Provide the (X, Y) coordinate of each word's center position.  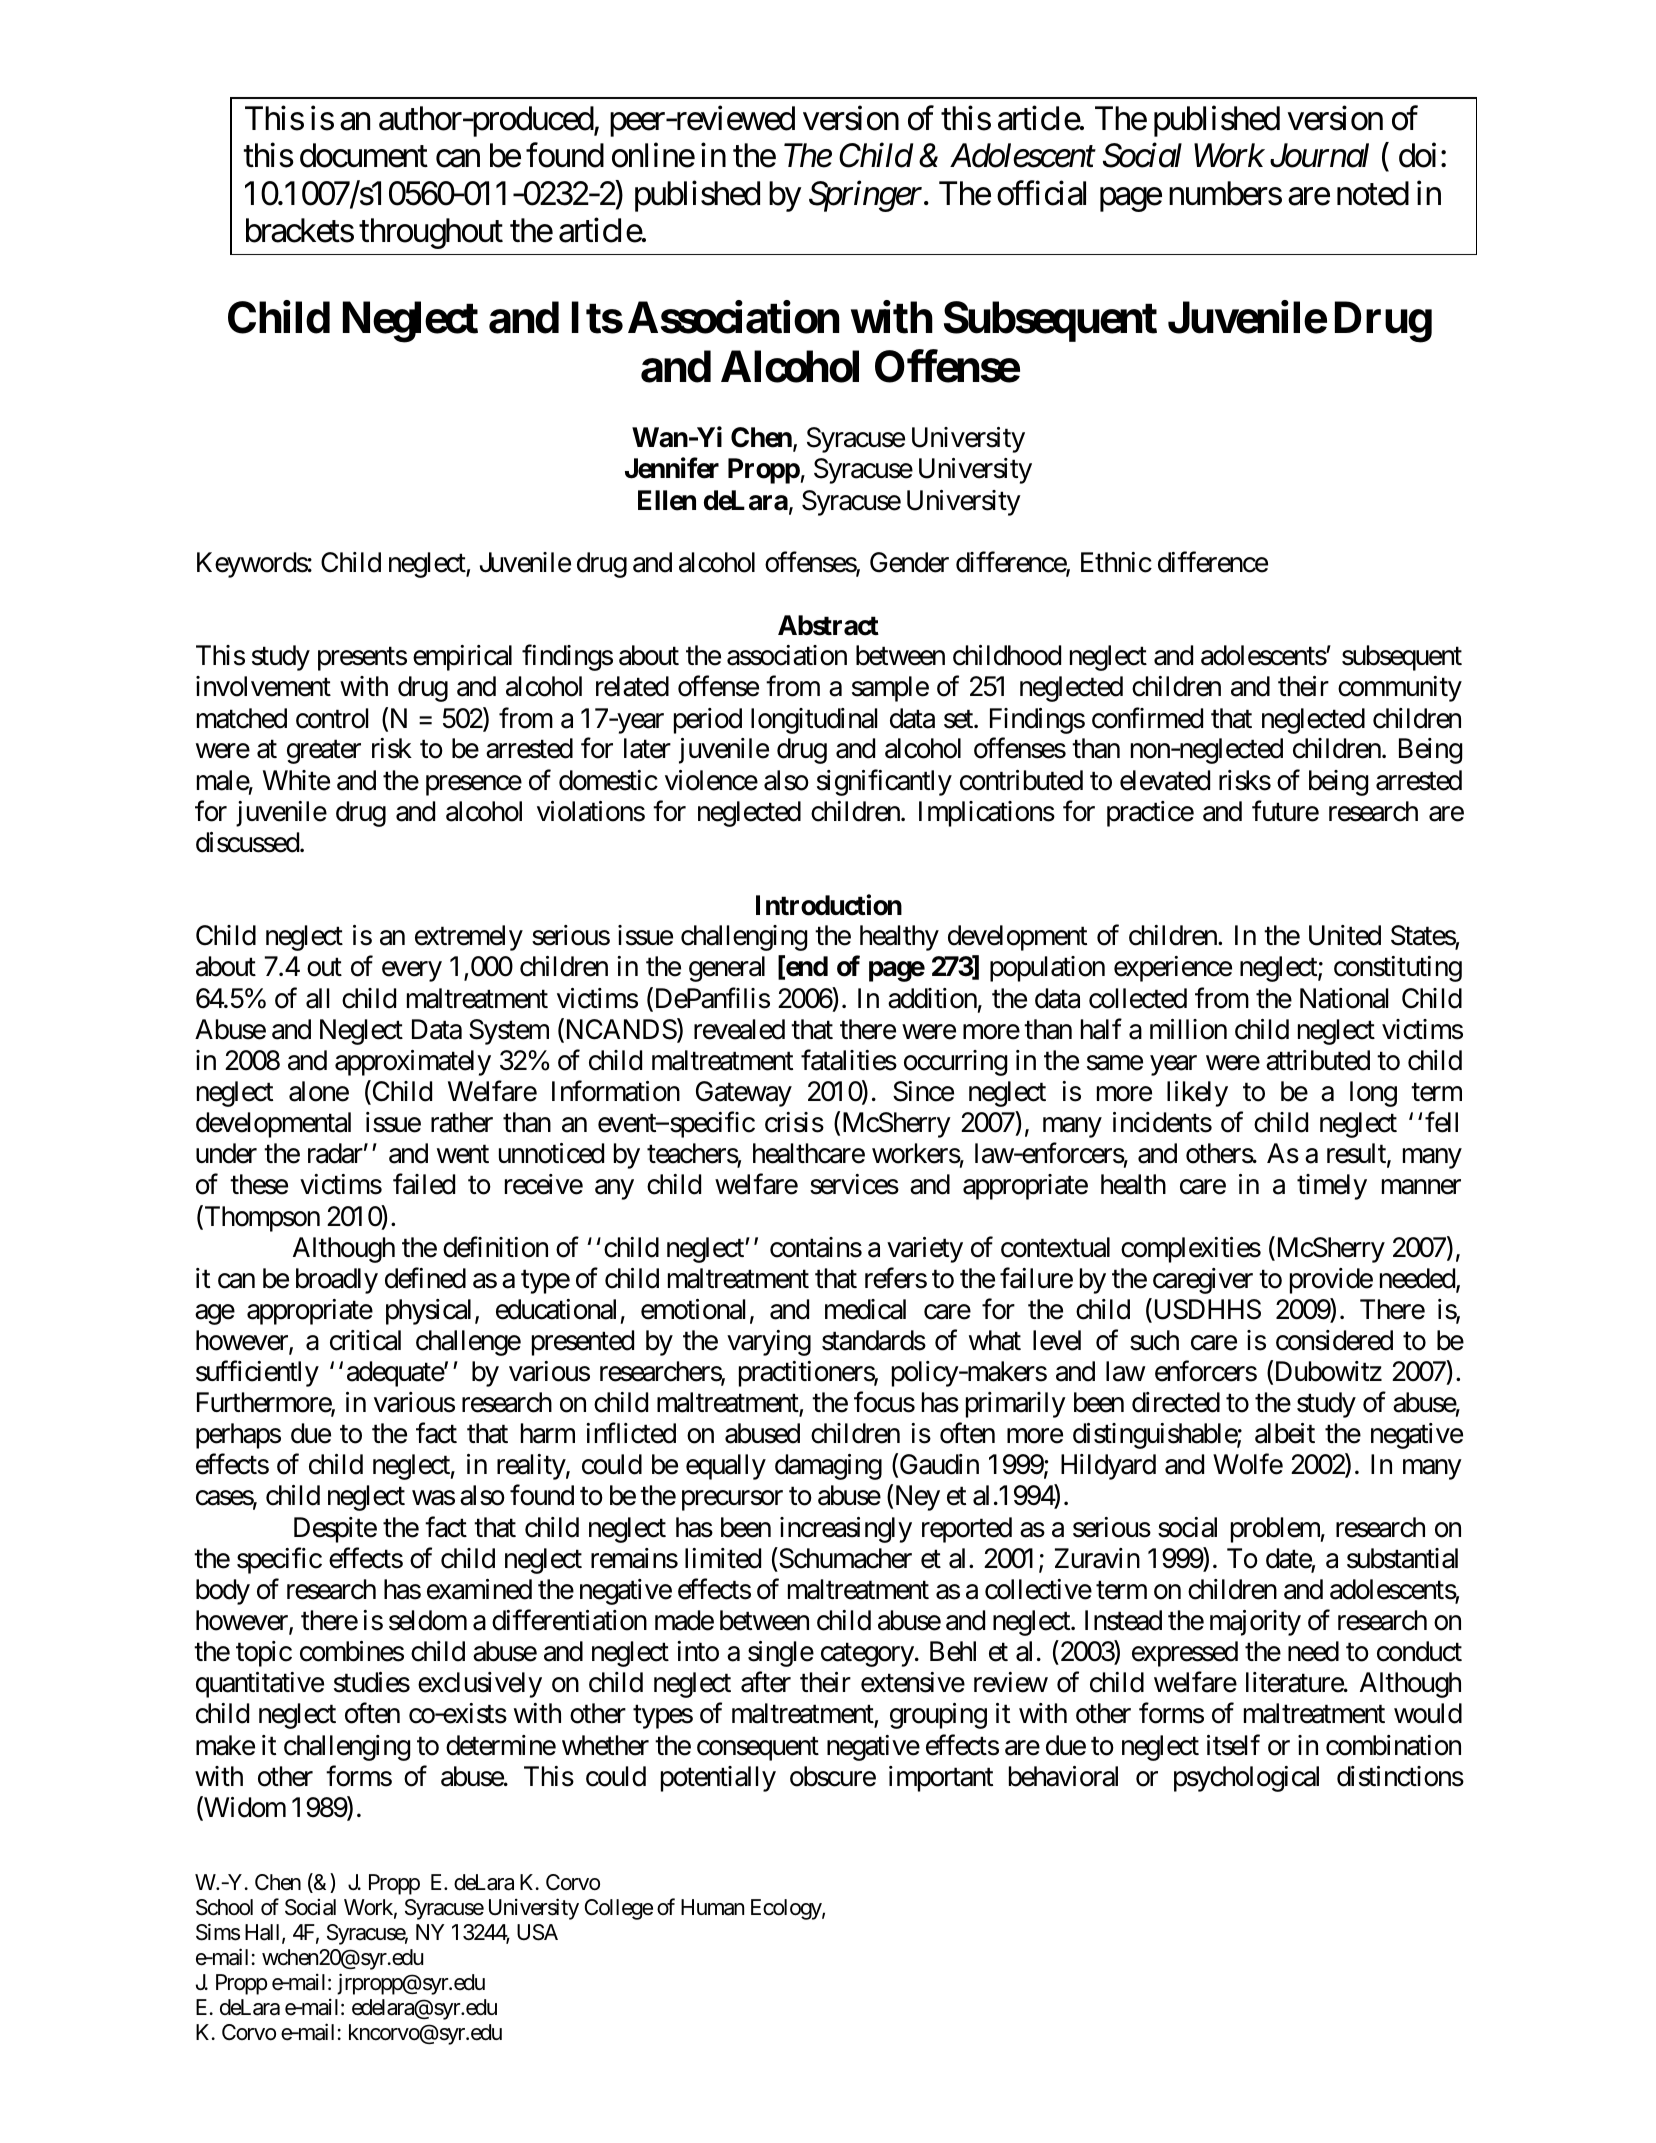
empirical (462, 658)
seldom (428, 1620)
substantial (1402, 1558)
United (1345, 935)
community (1400, 689)
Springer (867, 196)
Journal (1319, 155)
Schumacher (844, 1558)
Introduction (829, 905)
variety (925, 1250)
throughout (431, 233)
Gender (909, 562)
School (224, 1907)
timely (1332, 1187)
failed (424, 1184)
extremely (469, 938)
